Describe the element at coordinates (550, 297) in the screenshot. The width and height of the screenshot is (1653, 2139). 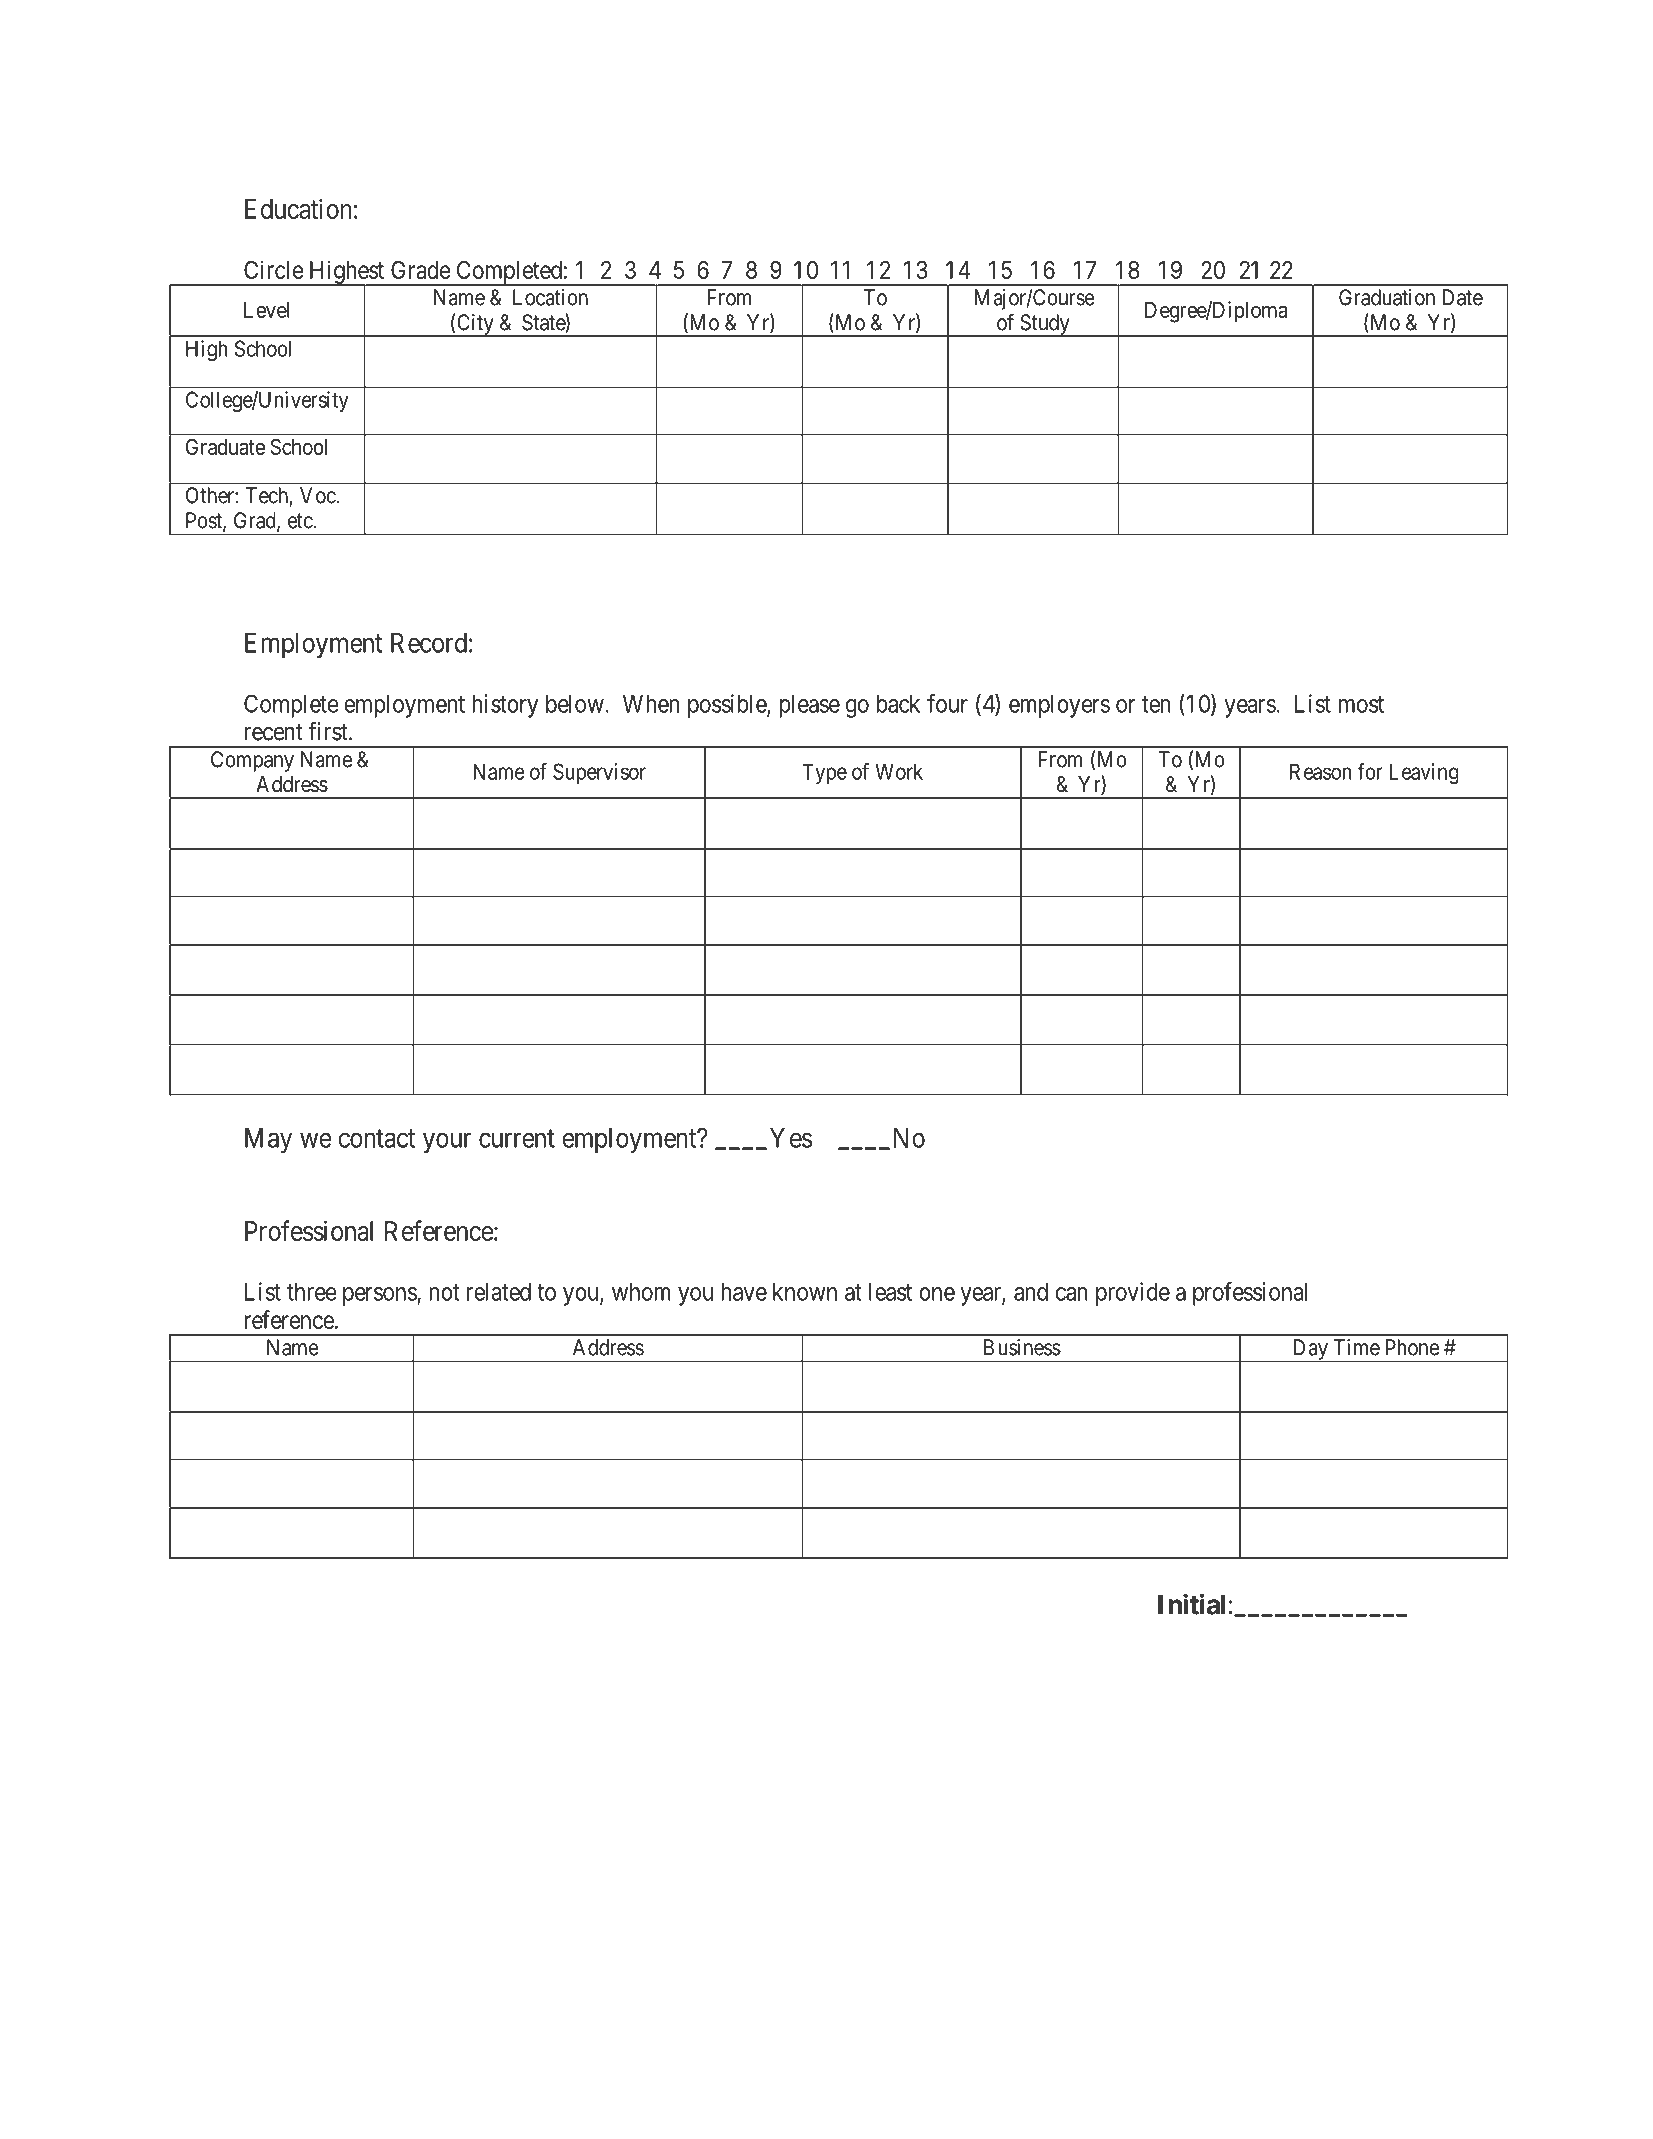
I see `Location` at that location.
